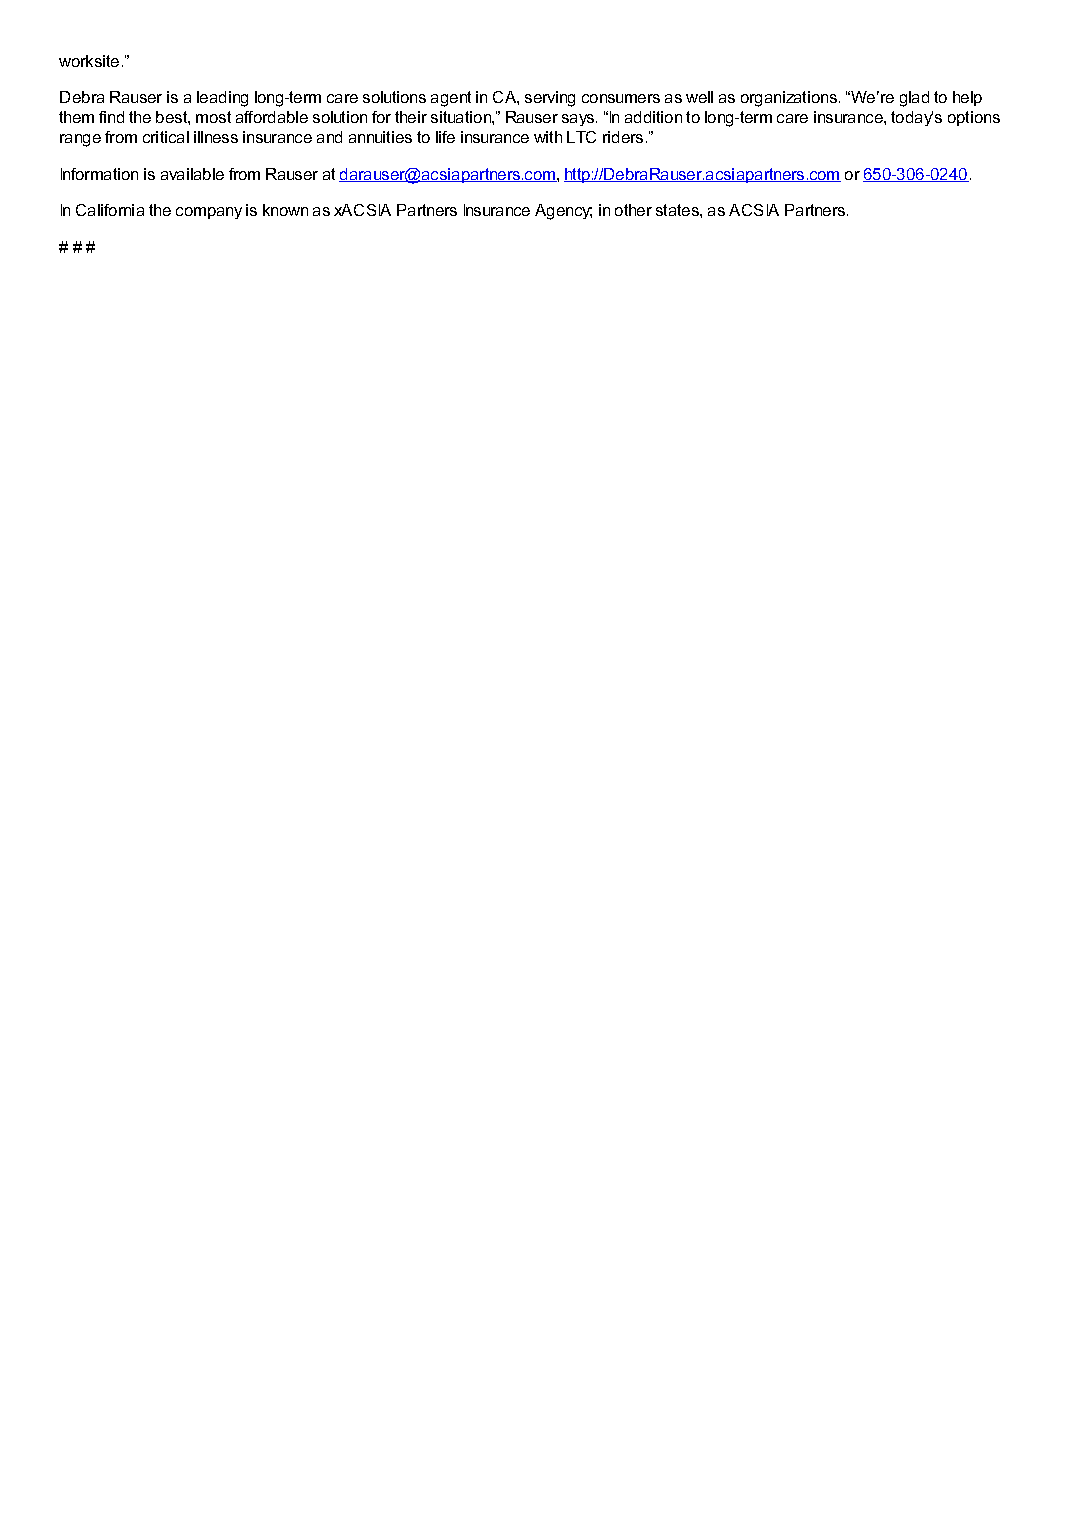 The width and height of the screenshot is (1080, 1529). I want to click on critical, so click(166, 137).
